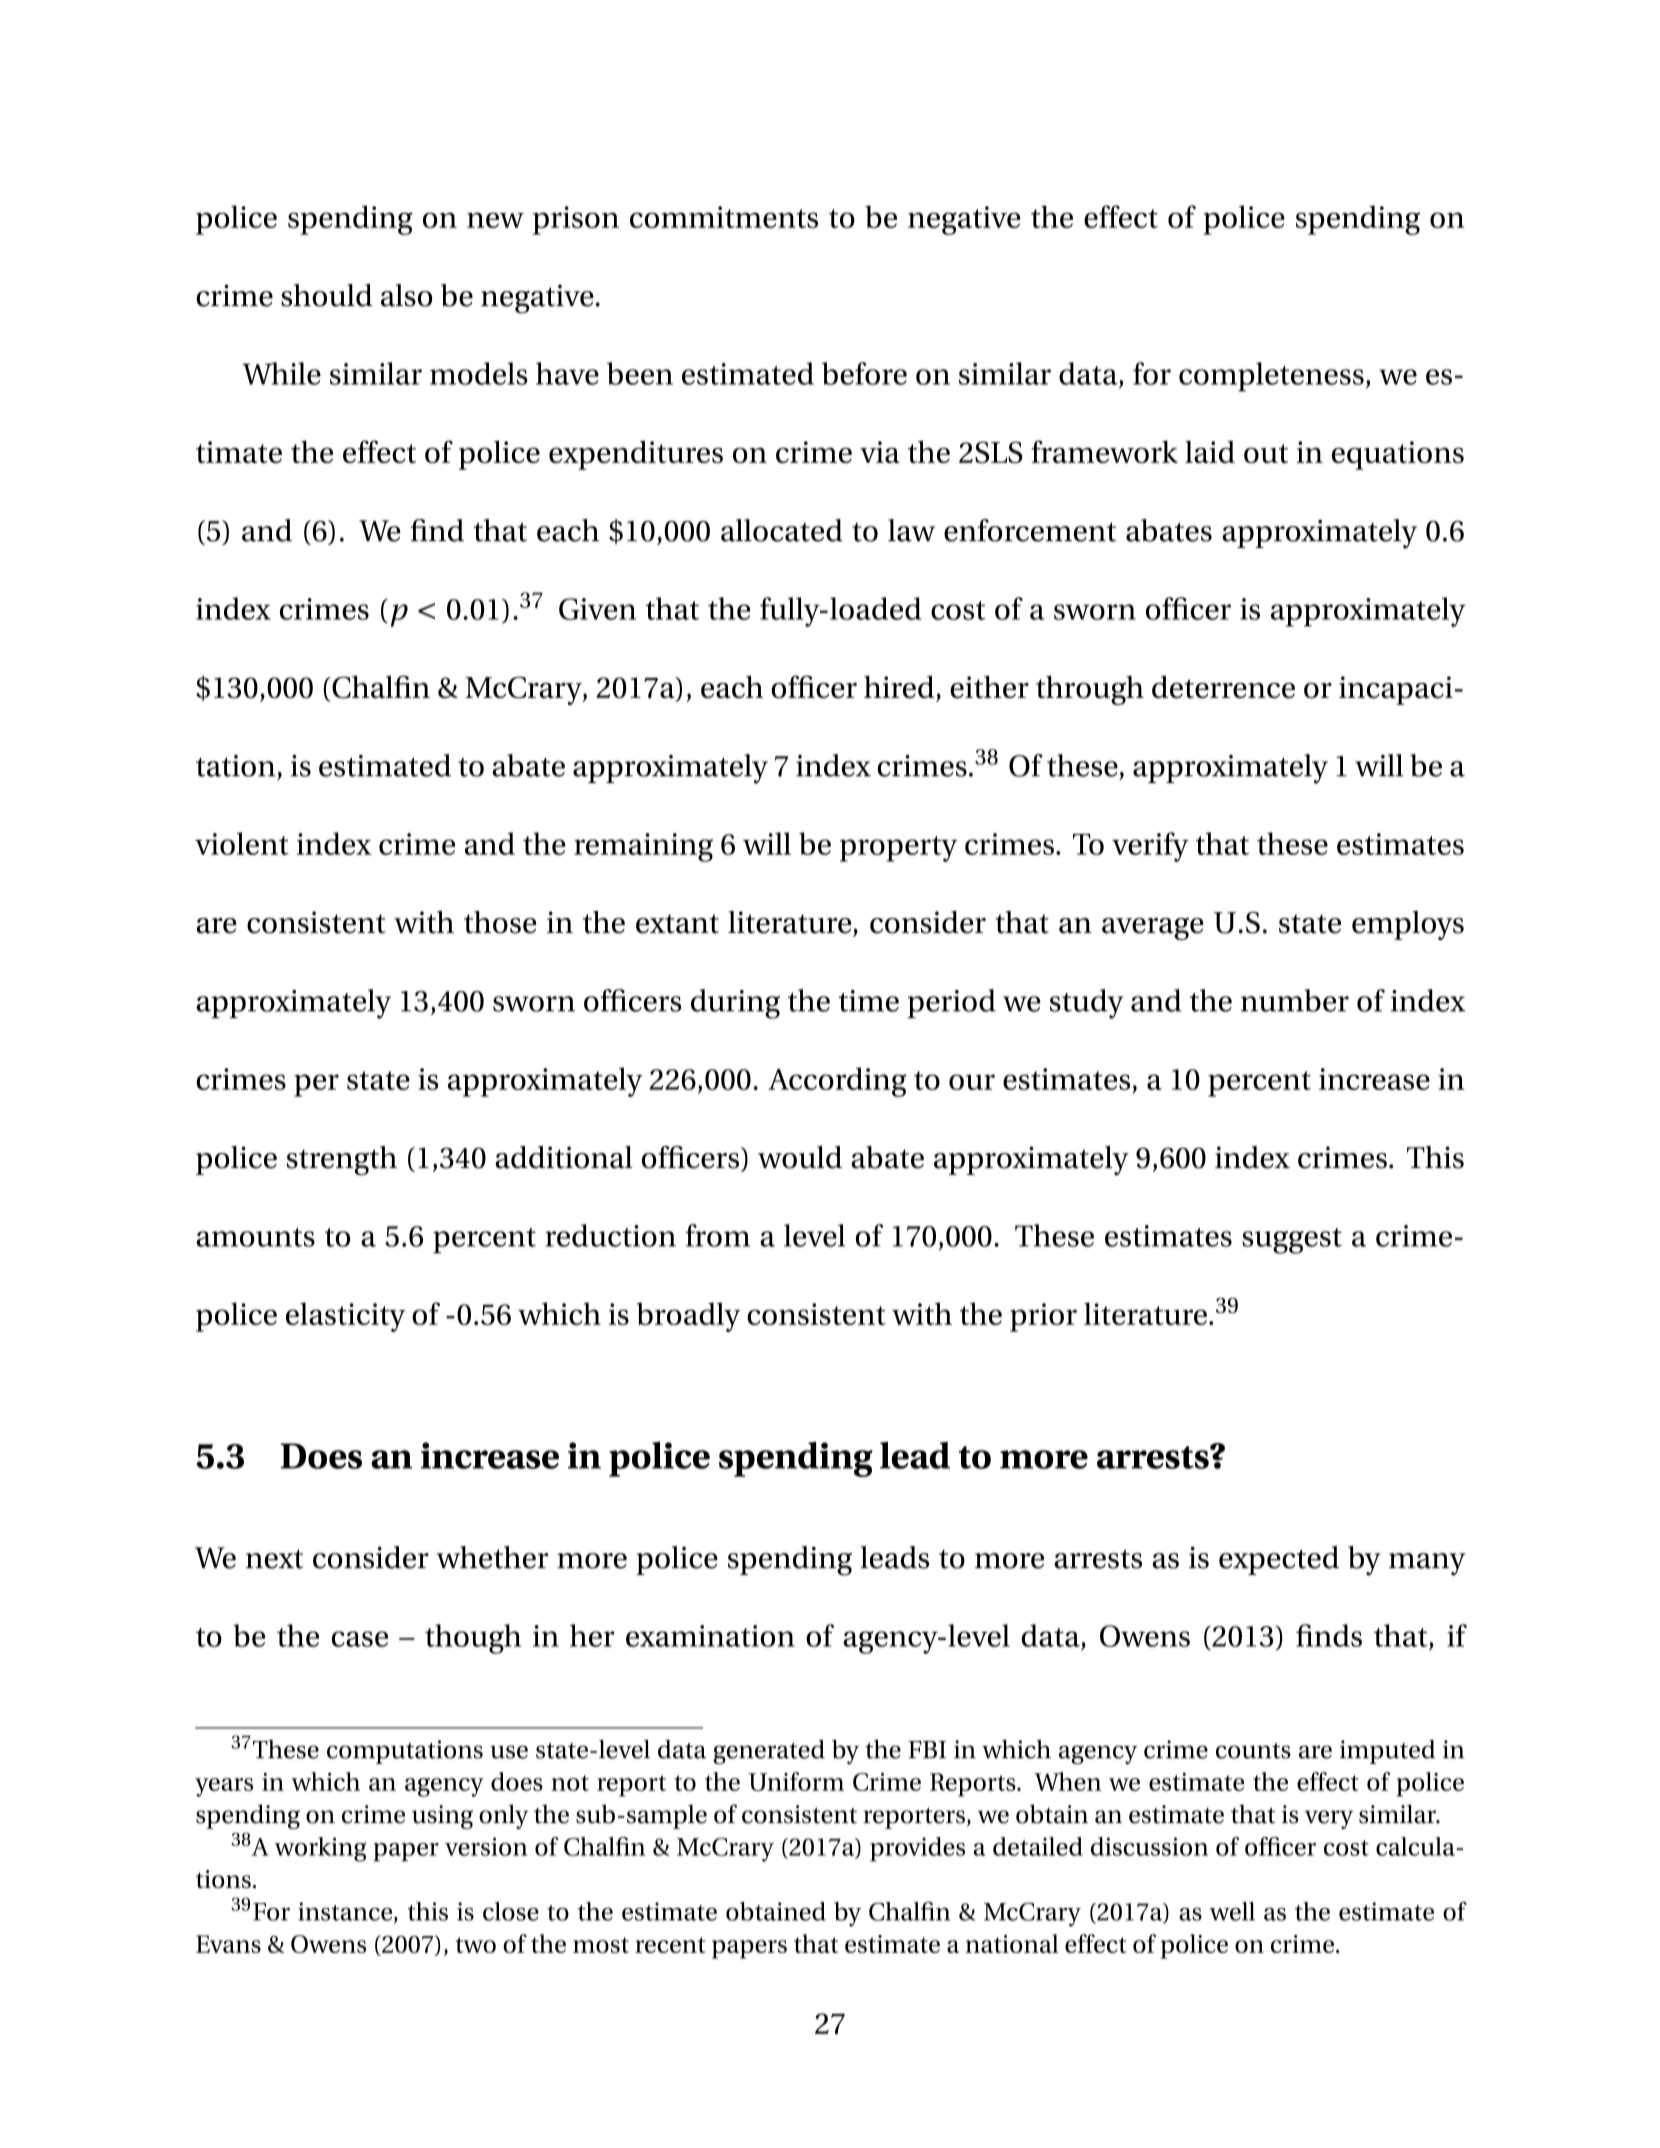 The height and width of the screenshot is (2148, 1660). What do you see at coordinates (724, 217) in the screenshot?
I see `commitments` at bounding box center [724, 217].
